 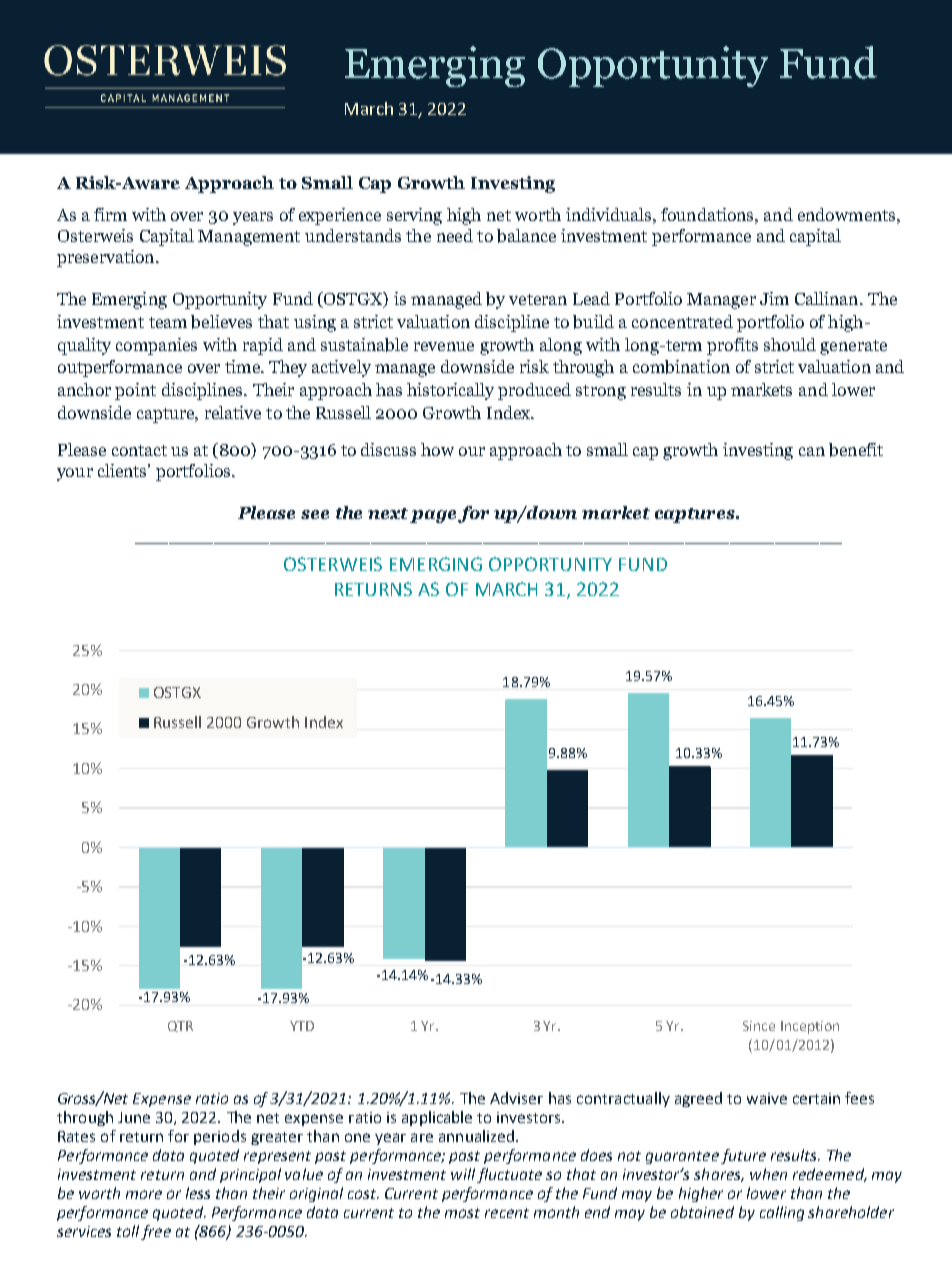 I want to click on Adviser, so click(x=516, y=1098).
